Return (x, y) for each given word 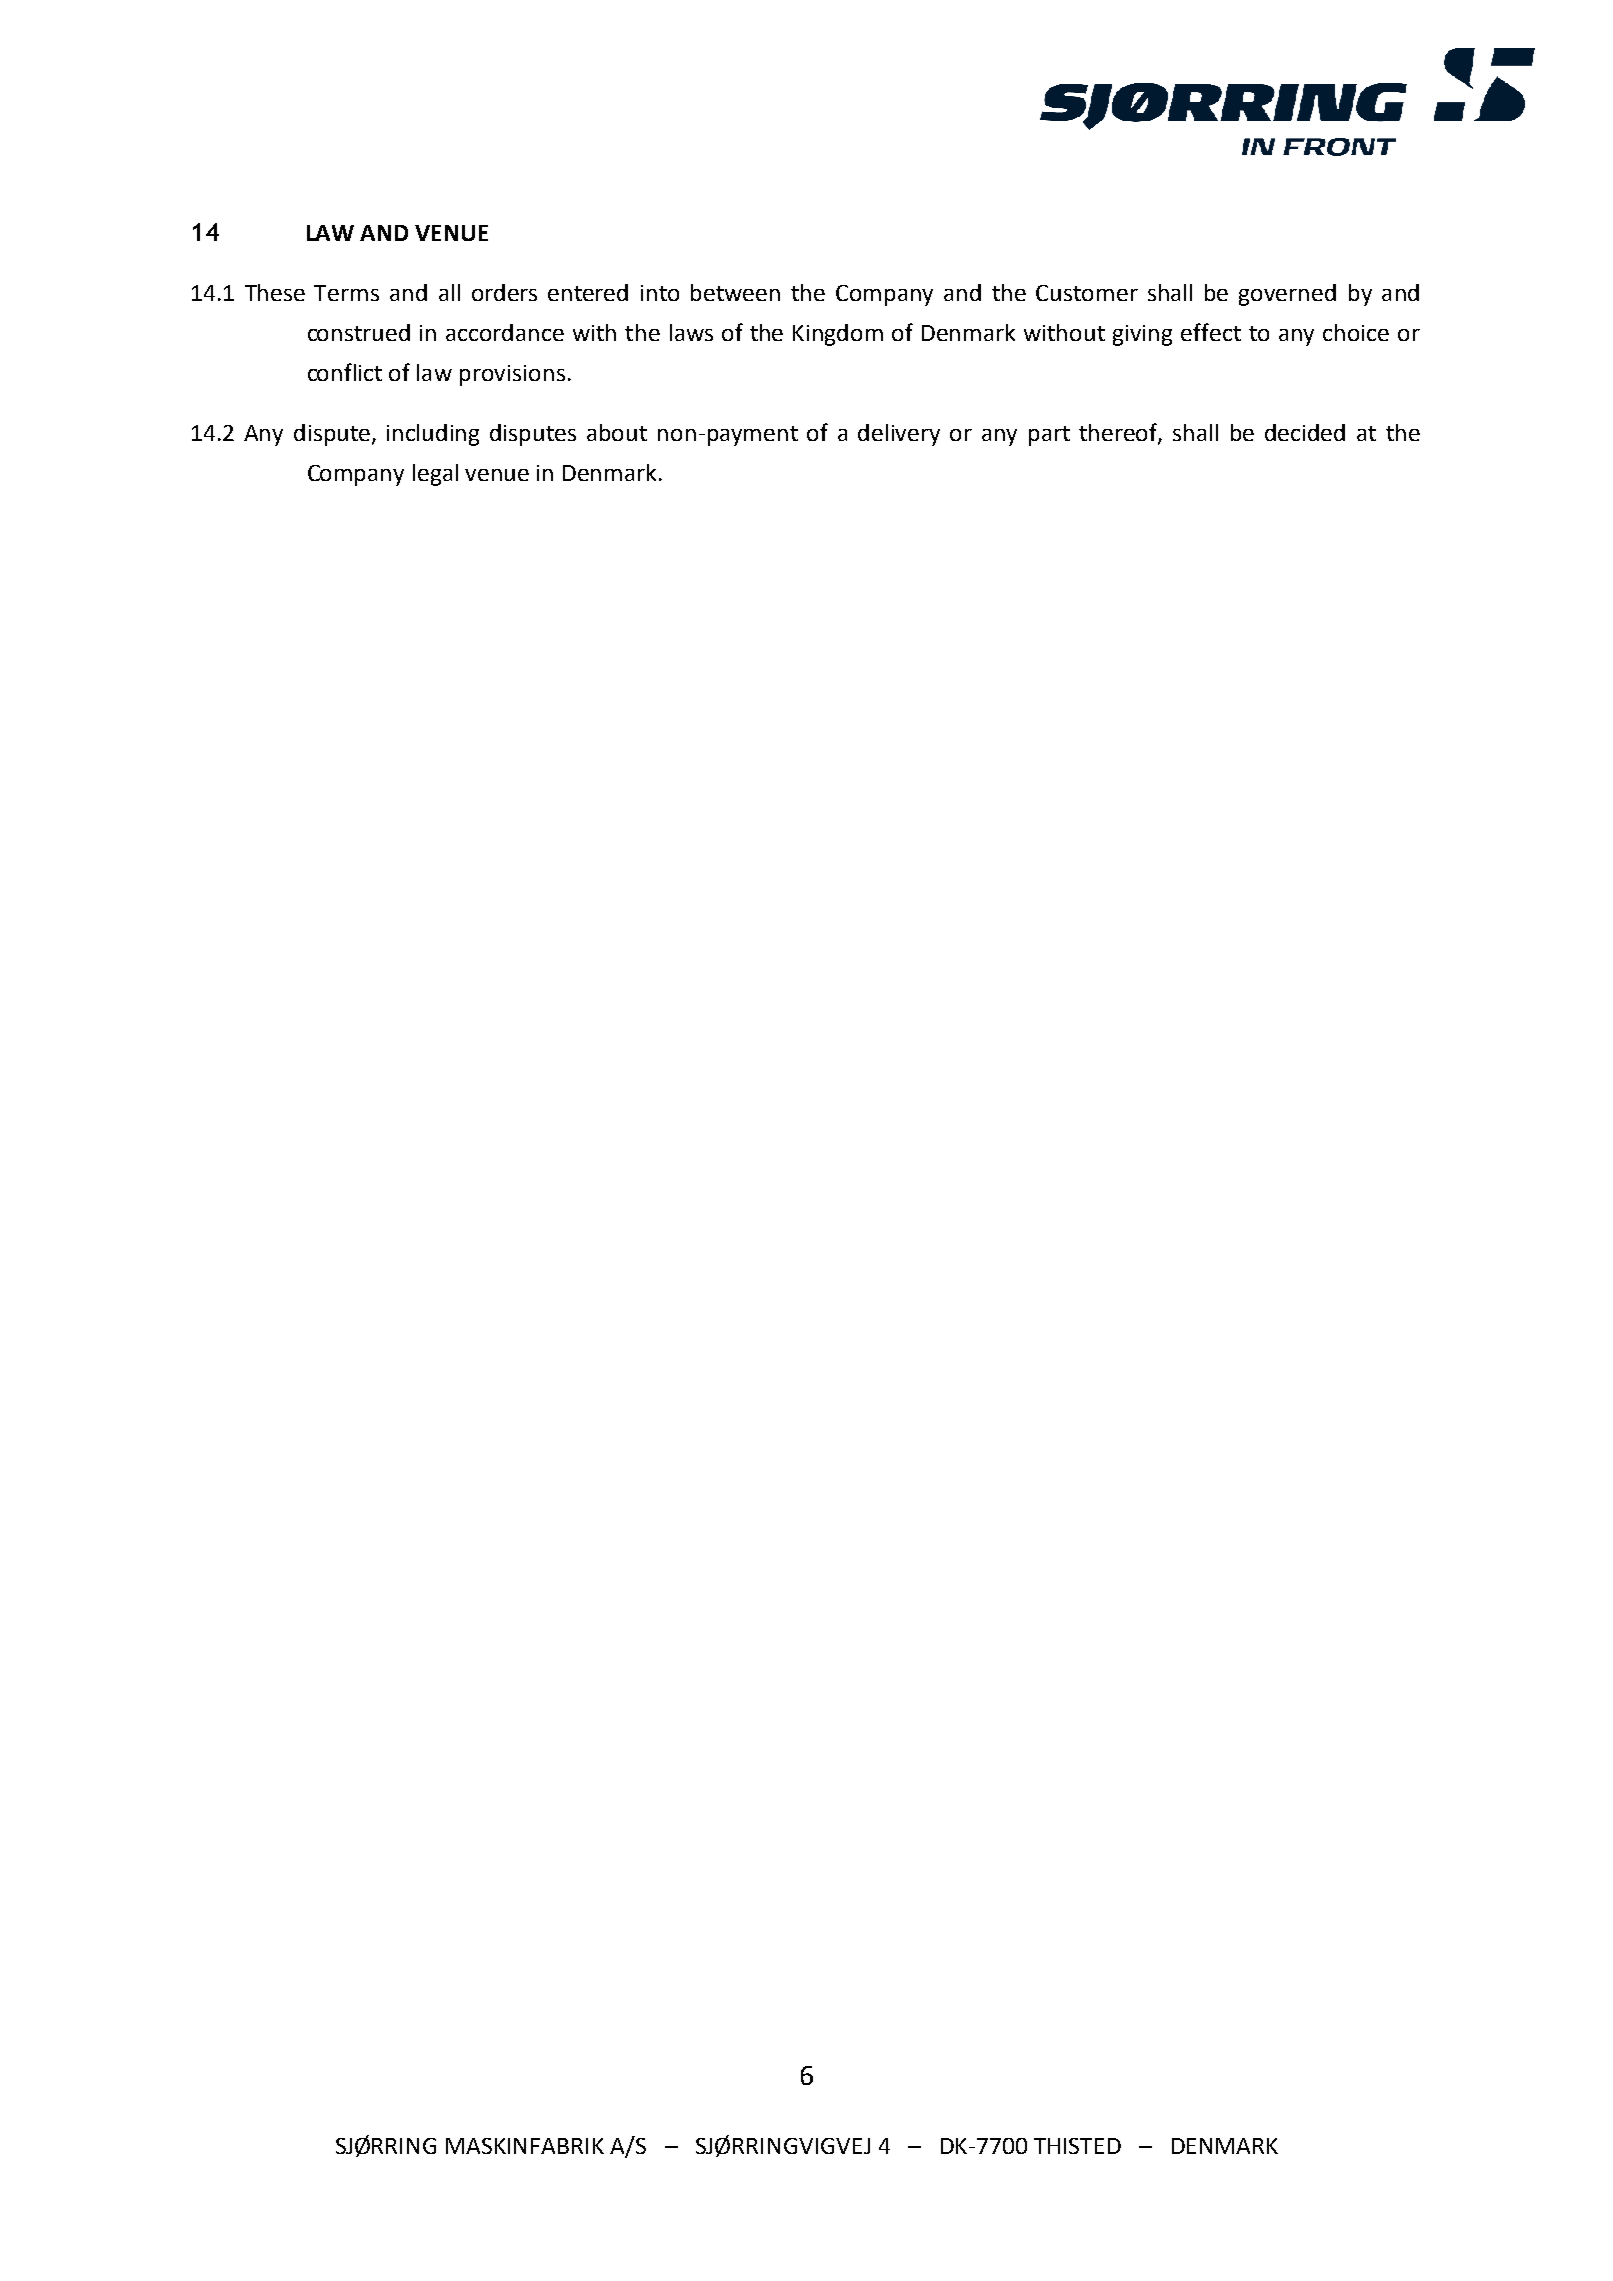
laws (691, 332)
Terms (346, 293)
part (1049, 436)
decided (1305, 432)
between (735, 292)
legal (435, 475)
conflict (345, 372)
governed (1287, 295)
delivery (899, 435)
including (433, 435)
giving (1142, 335)
